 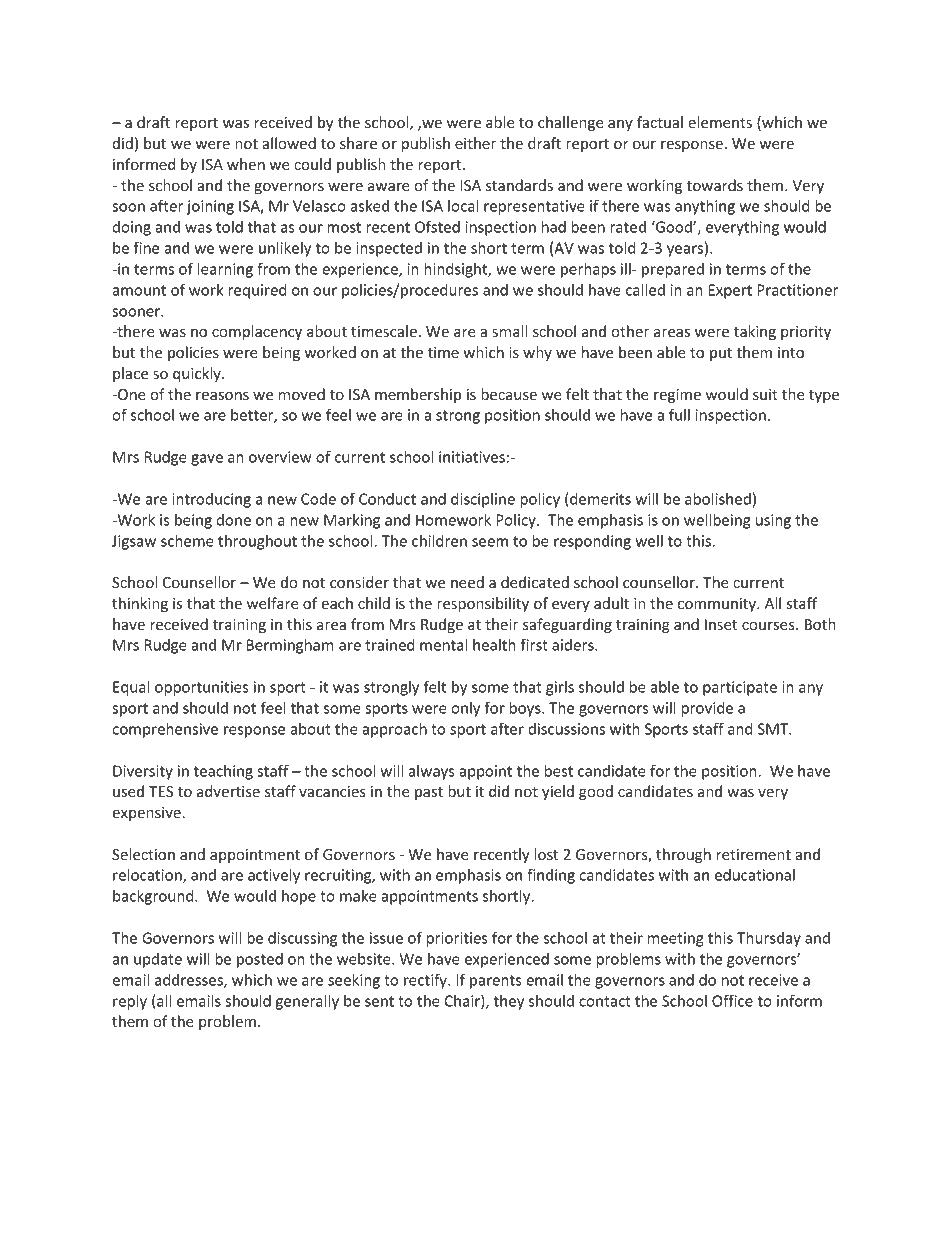 What do you see at coordinates (260, 960) in the image?
I see `posted` at bounding box center [260, 960].
